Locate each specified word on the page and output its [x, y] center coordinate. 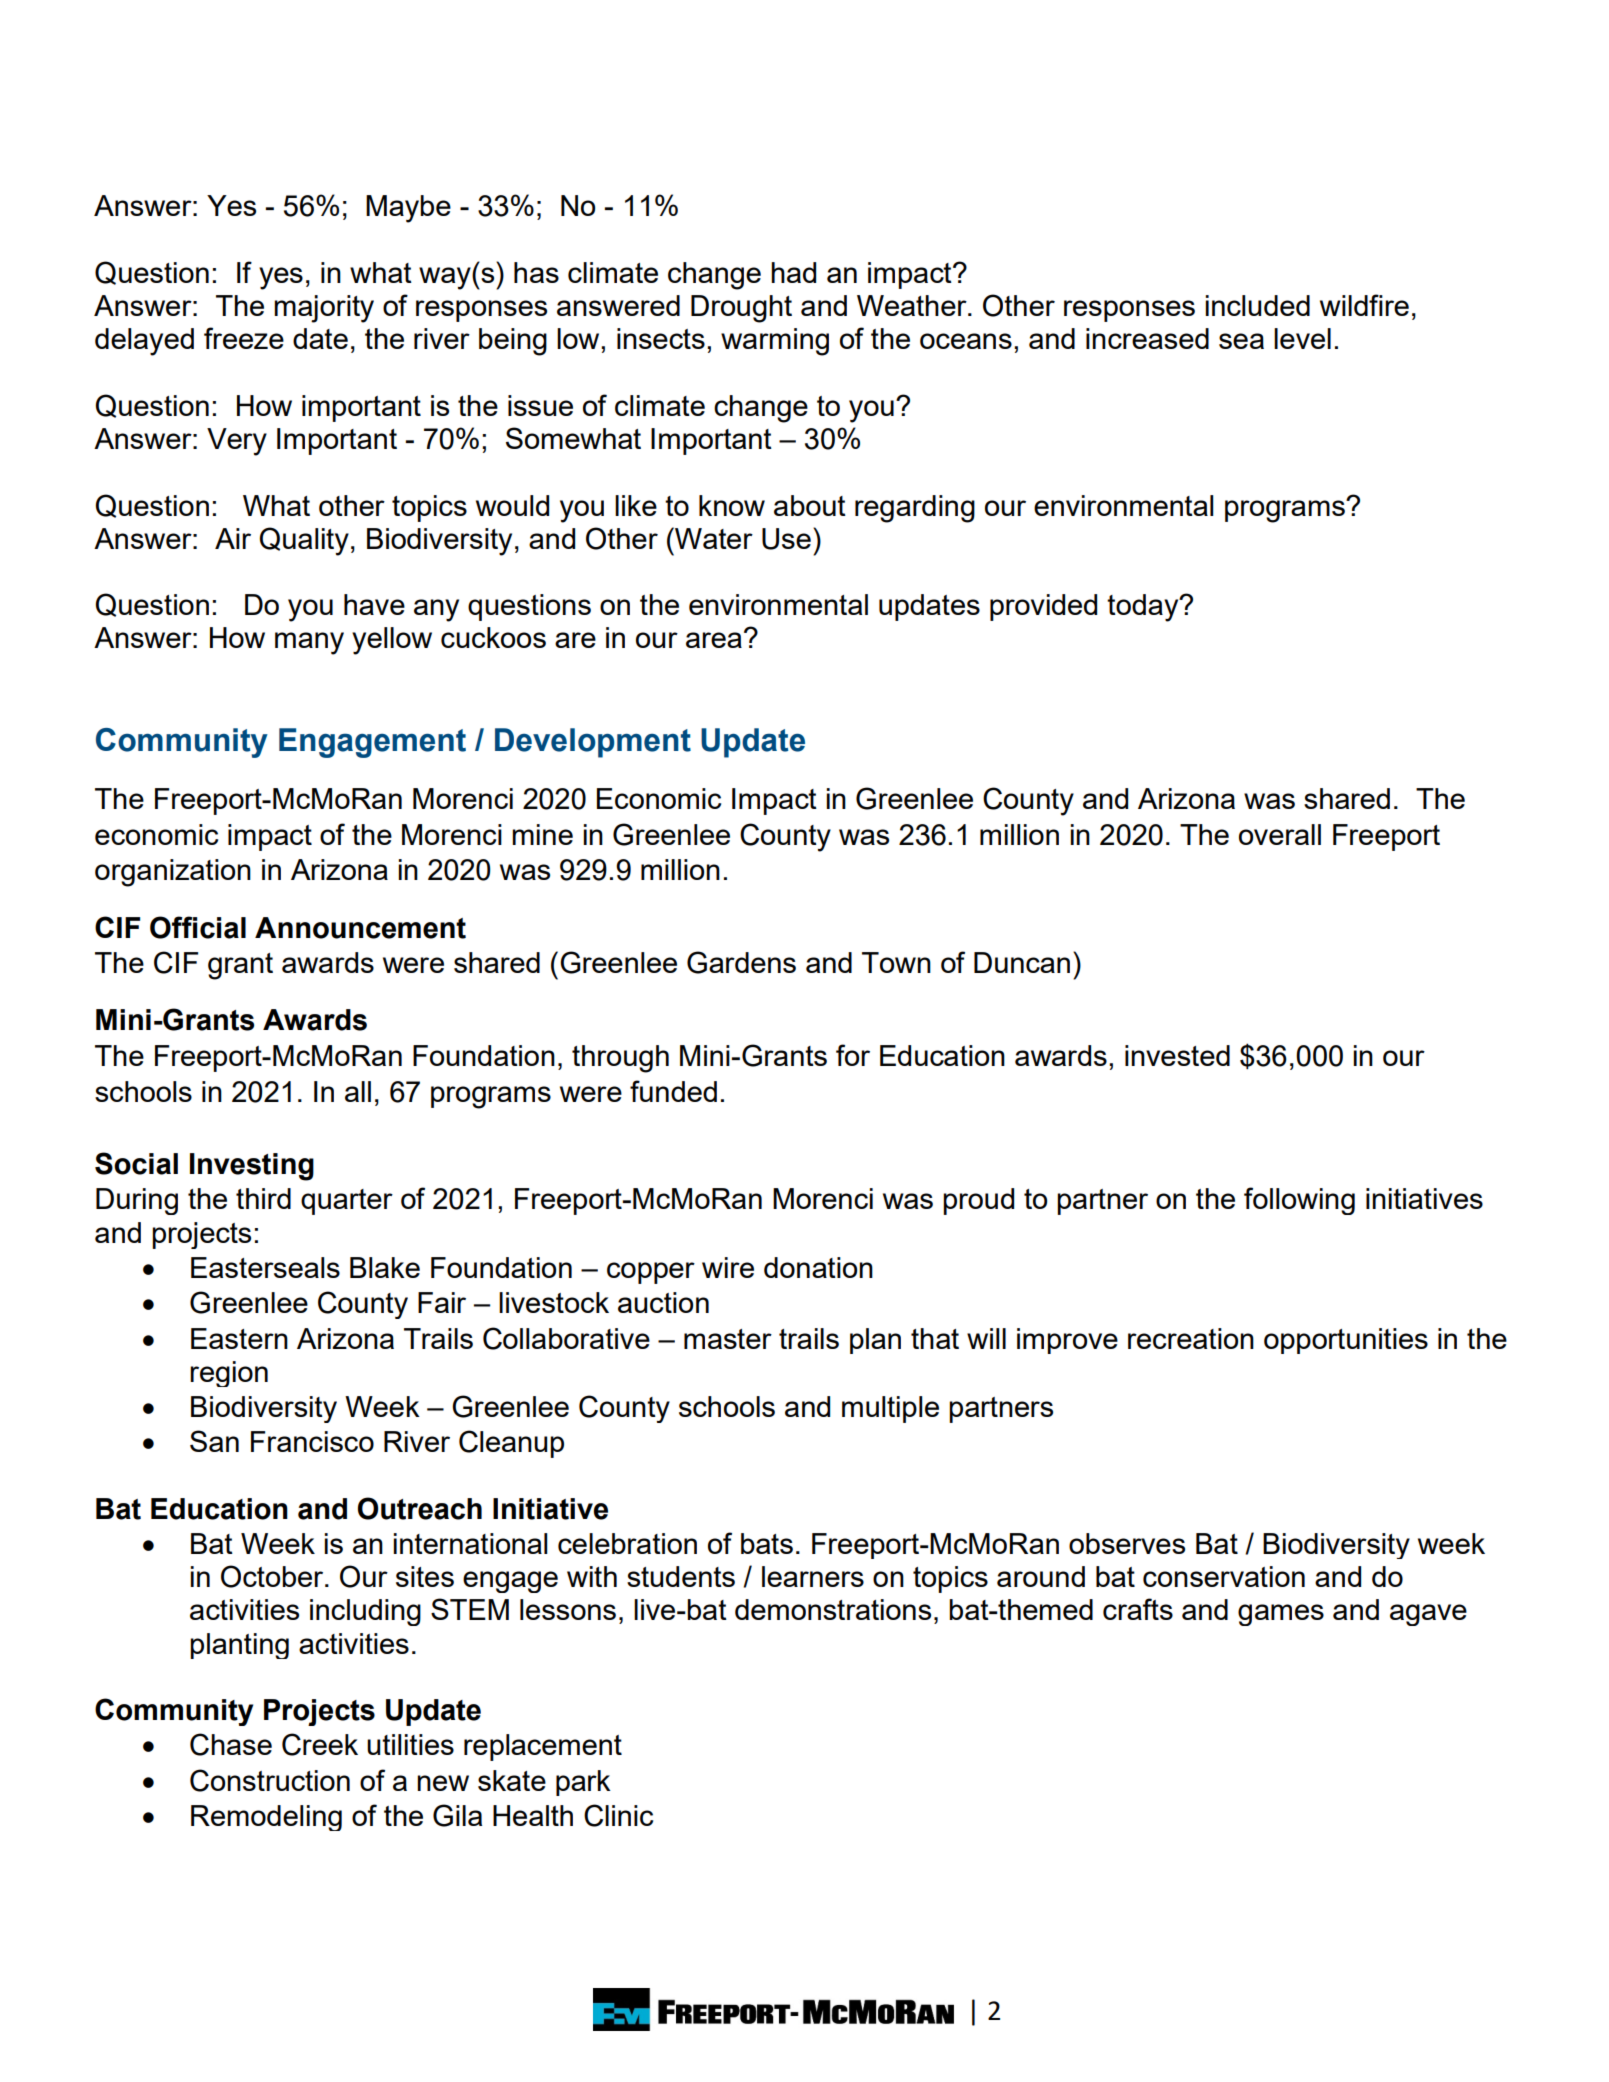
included [1257, 305]
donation [818, 1267]
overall [1280, 834]
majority [324, 309]
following [1299, 1201]
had [793, 272]
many [309, 643]
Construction [270, 1780]
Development [593, 743]
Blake [385, 1267]
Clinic [618, 1815]
